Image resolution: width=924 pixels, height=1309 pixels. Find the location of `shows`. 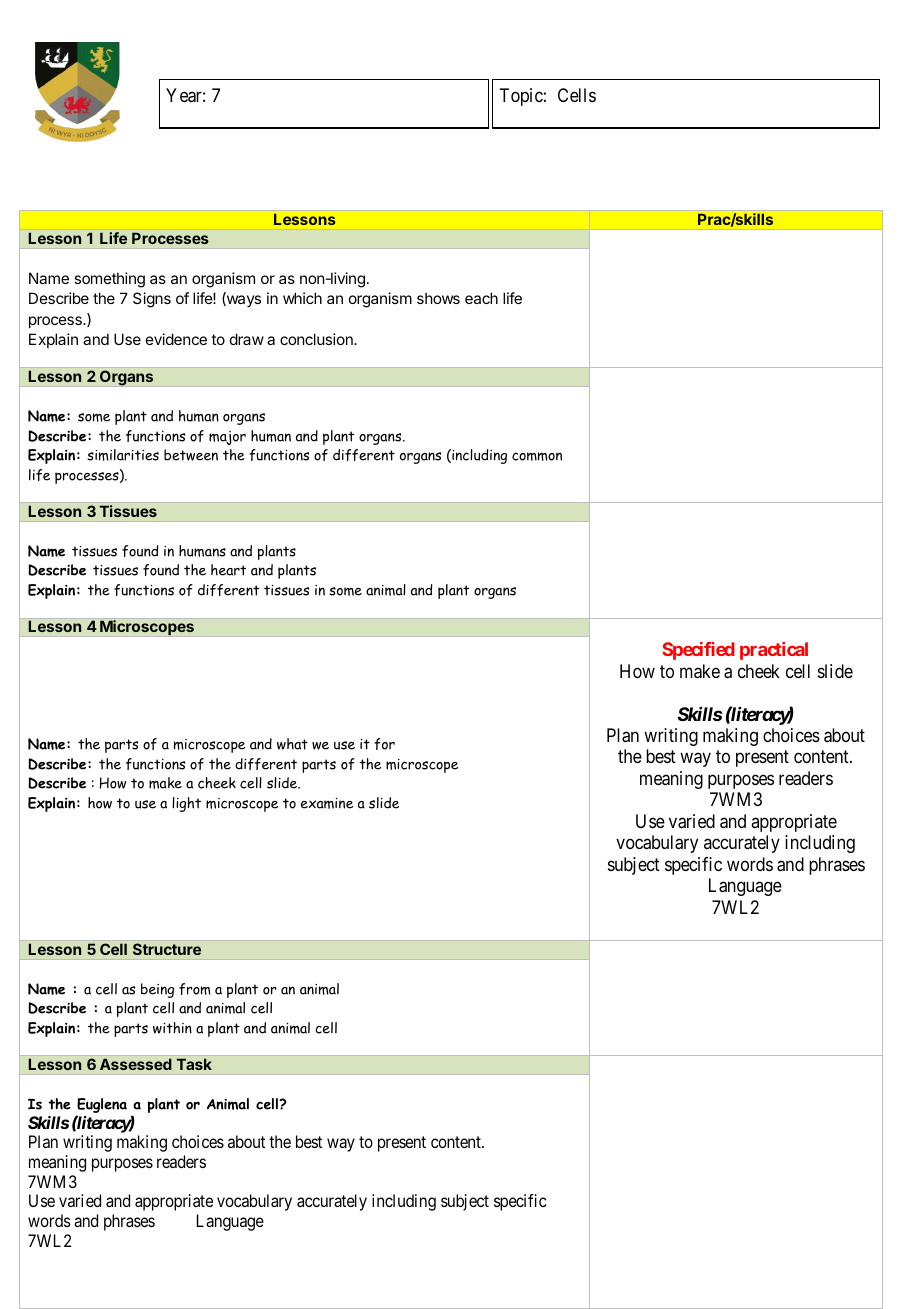

shows is located at coordinates (438, 298).
